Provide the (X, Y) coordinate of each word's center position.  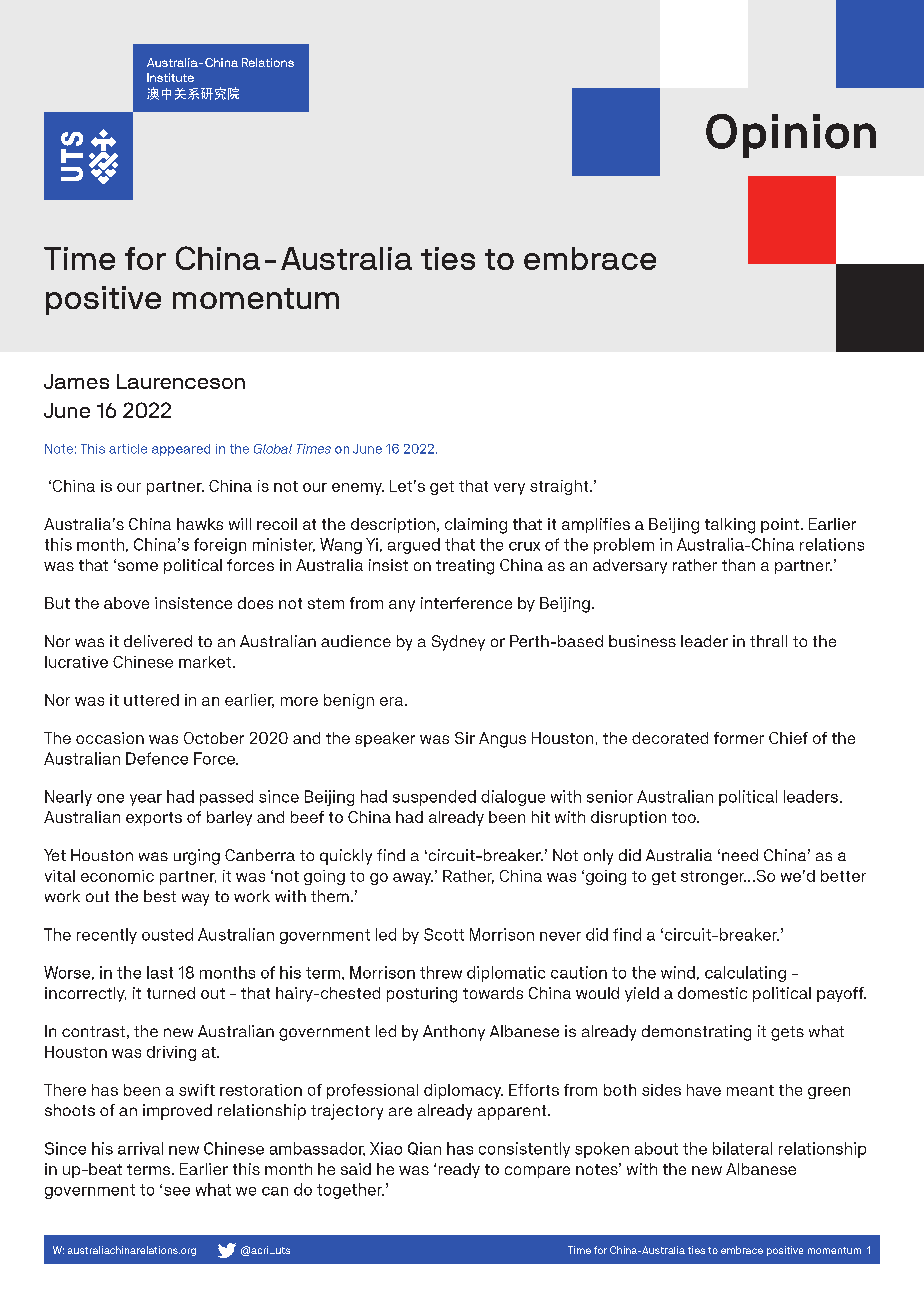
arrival (140, 1148)
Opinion (791, 136)
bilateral (742, 1148)
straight (560, 487)
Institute (170, 77)
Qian (424, 1148)
